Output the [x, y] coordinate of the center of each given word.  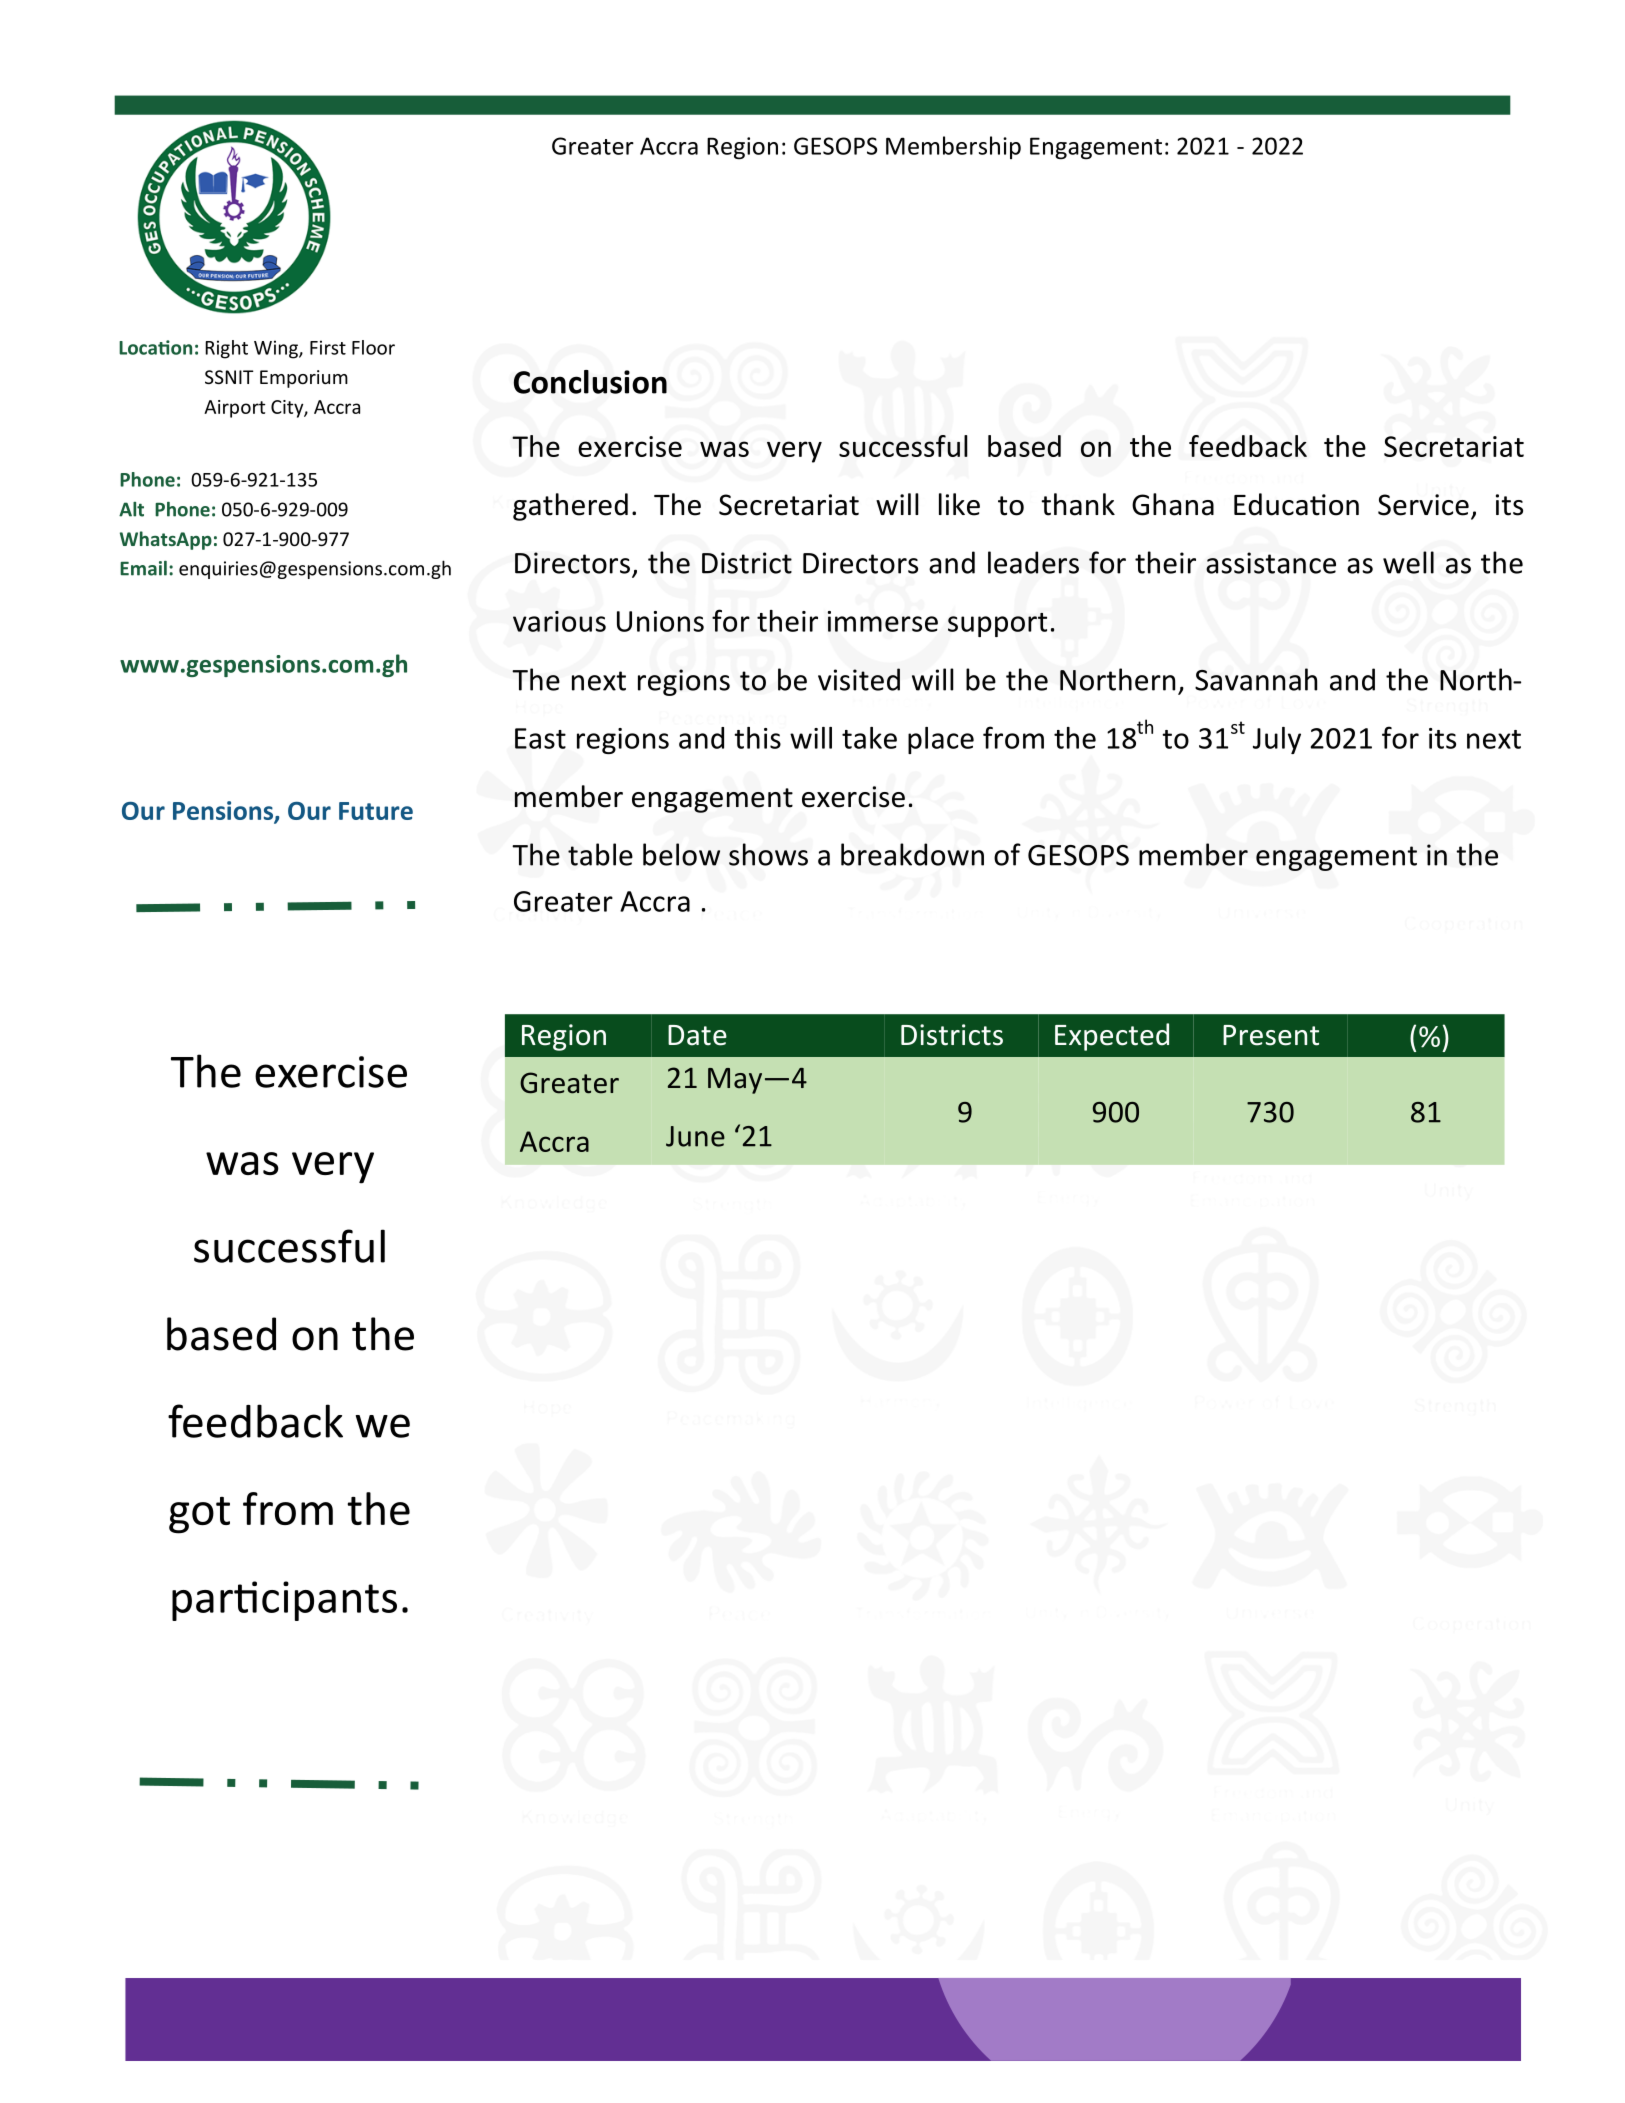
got [199, 1515]
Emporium [304, 379]
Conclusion [590, 382]
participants [284, 1601]
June [695, 1136]
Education [1296, 504]
